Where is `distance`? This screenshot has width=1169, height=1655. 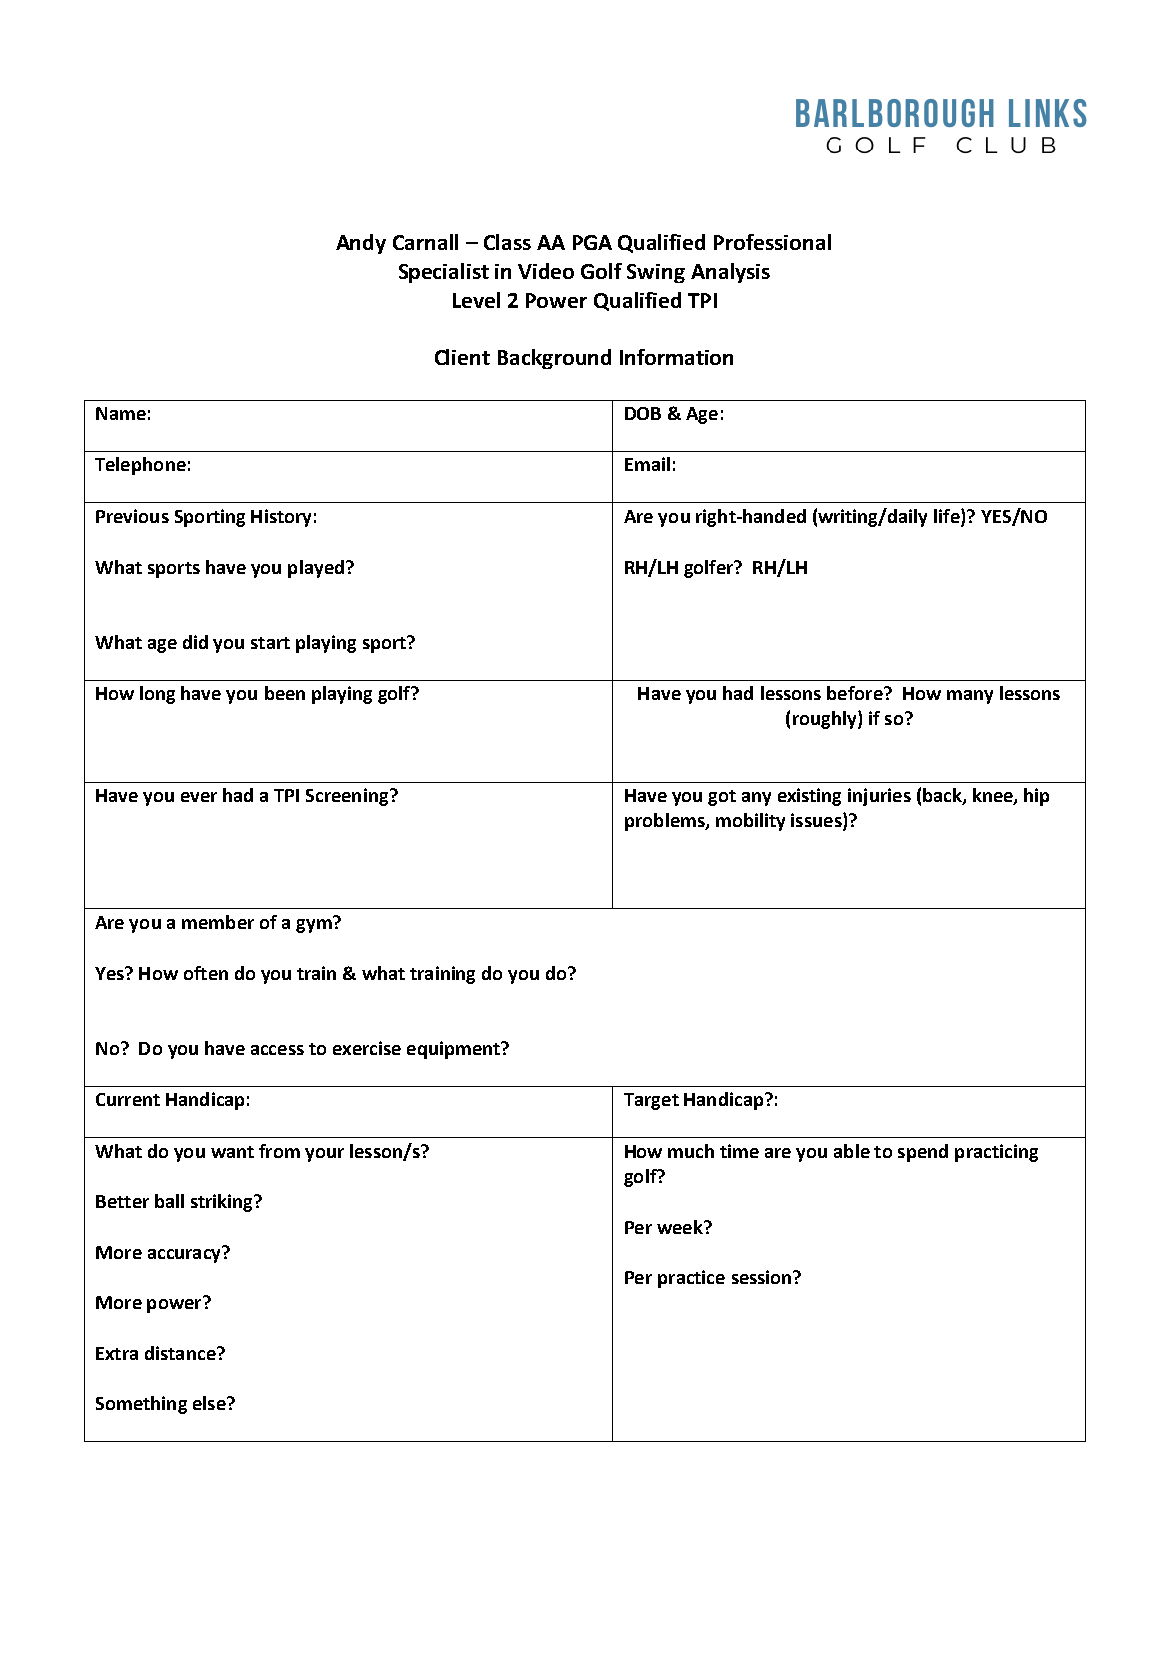
distance is located at coordinates (181, 1353).
